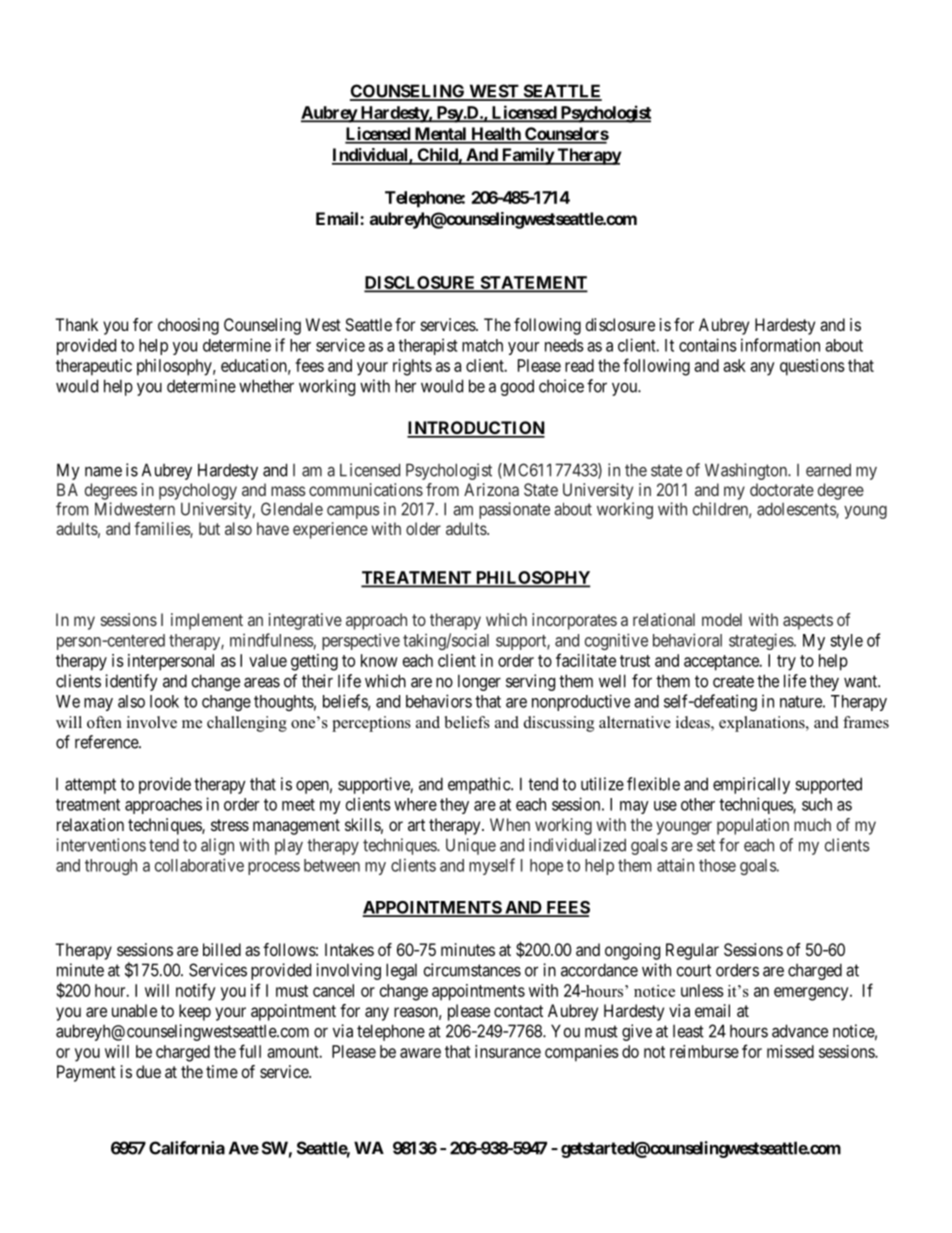 Image resolution: width=952 pixels, height=1233 pixels. Describe the element at coordinates (152, 722) in the document. I see `involve` at that location.
